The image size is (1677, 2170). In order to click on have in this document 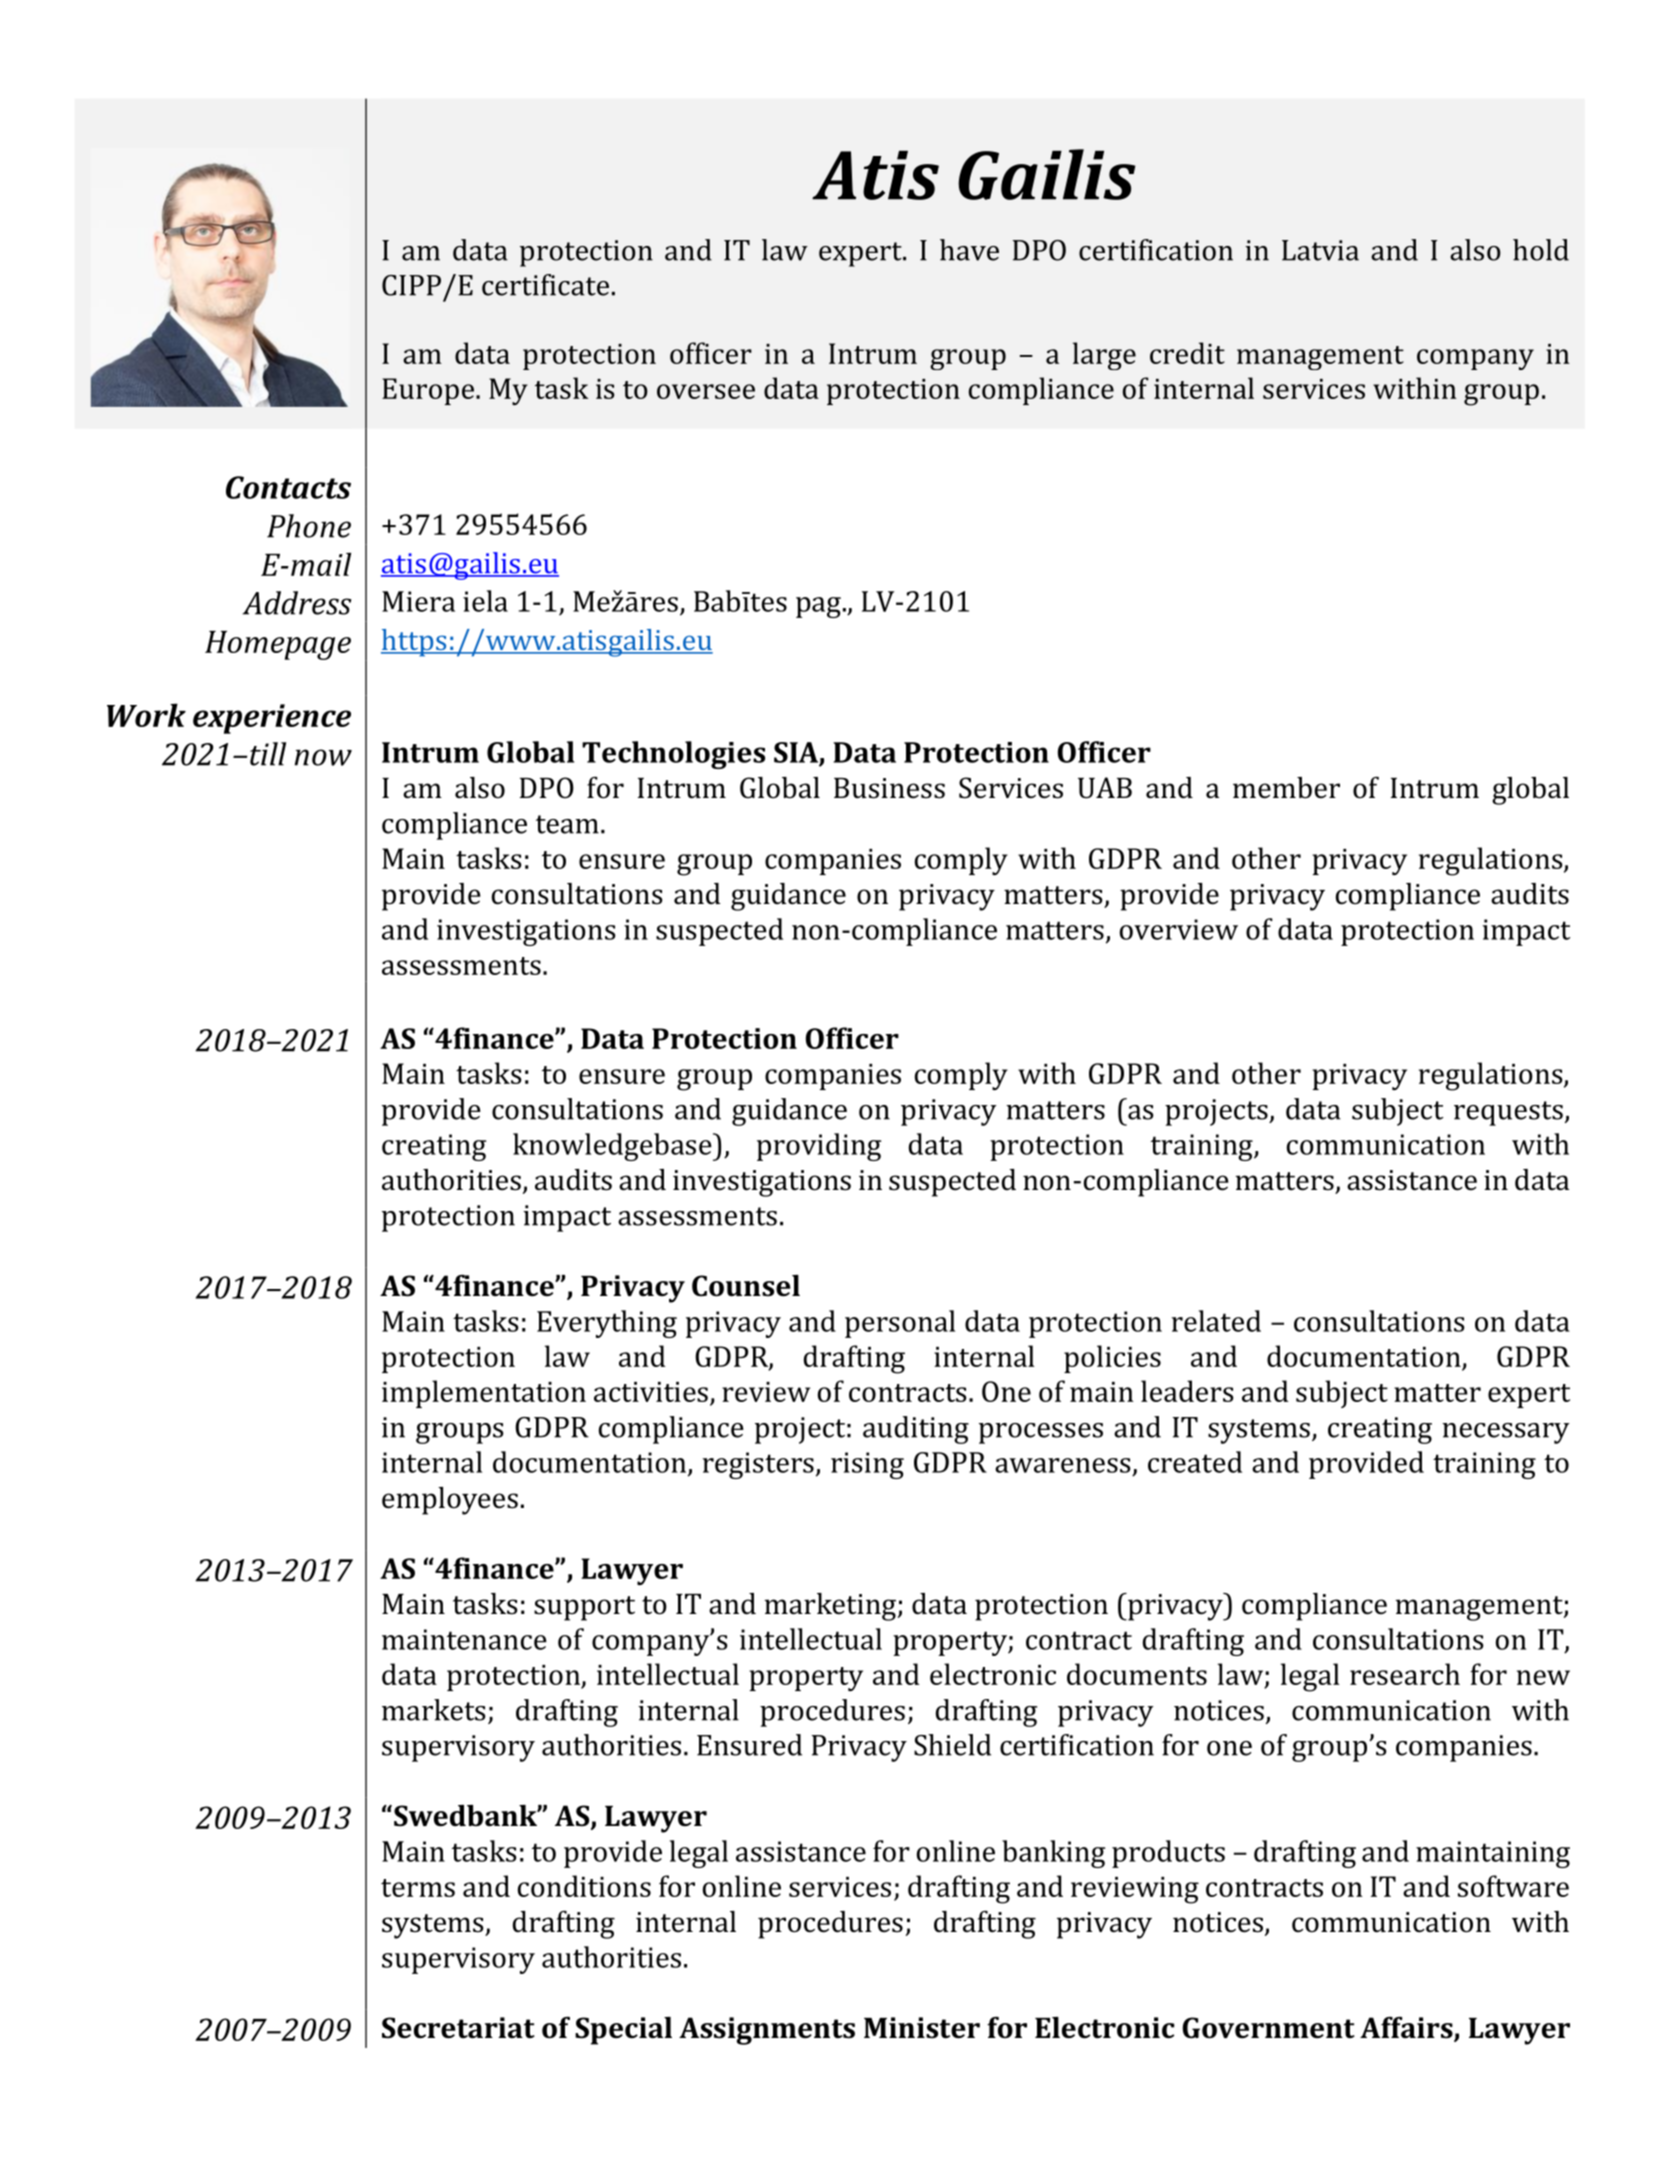, I will do `click(969, 250)`.
